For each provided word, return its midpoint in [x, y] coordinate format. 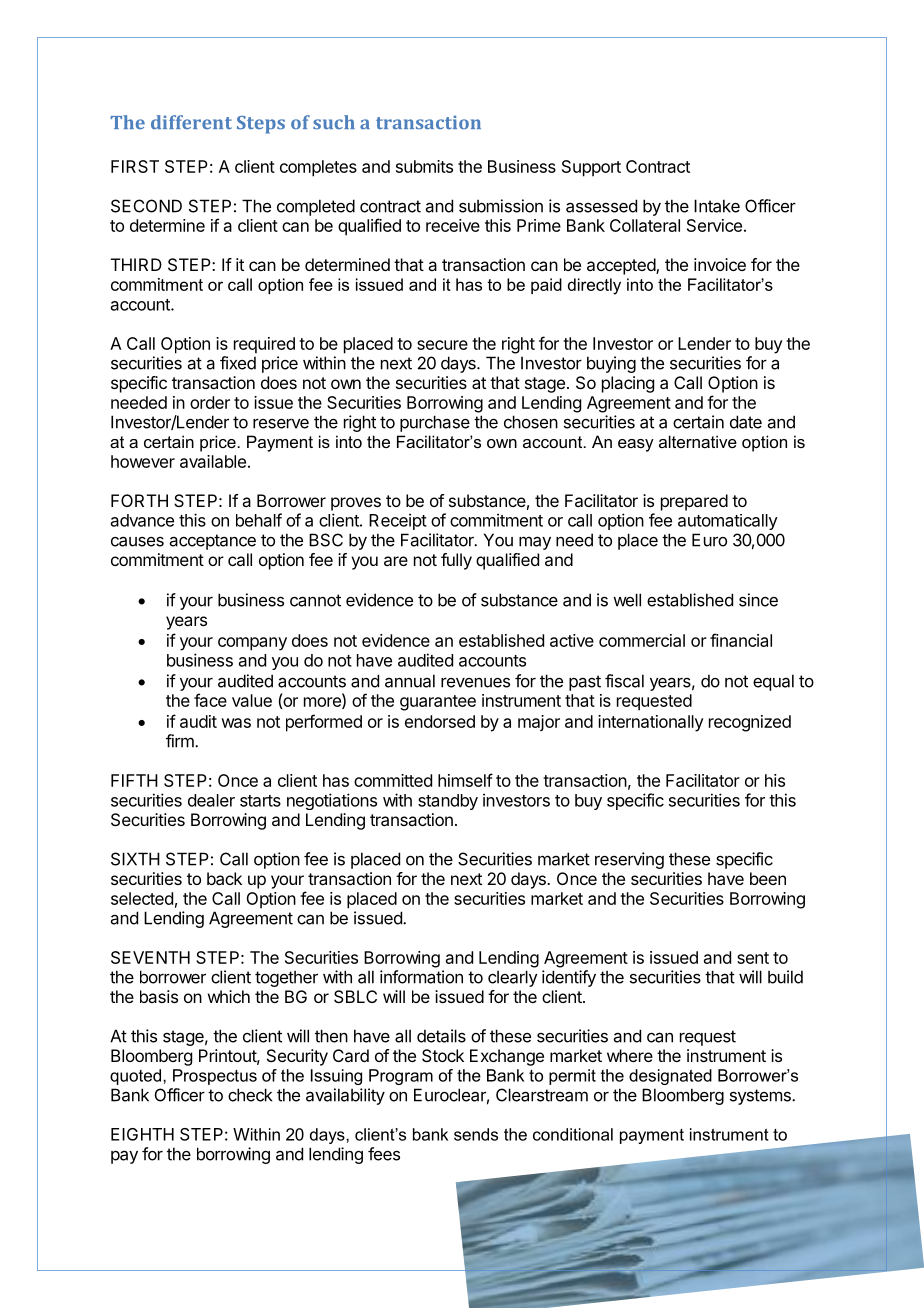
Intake [717, 206]
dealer [211, 800]
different [191, 122]
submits [424, 166]
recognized [750, 723]
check [250, 1095]
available [213, 461]
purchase [435, 423]
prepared [694, 502]
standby [448, 802]
